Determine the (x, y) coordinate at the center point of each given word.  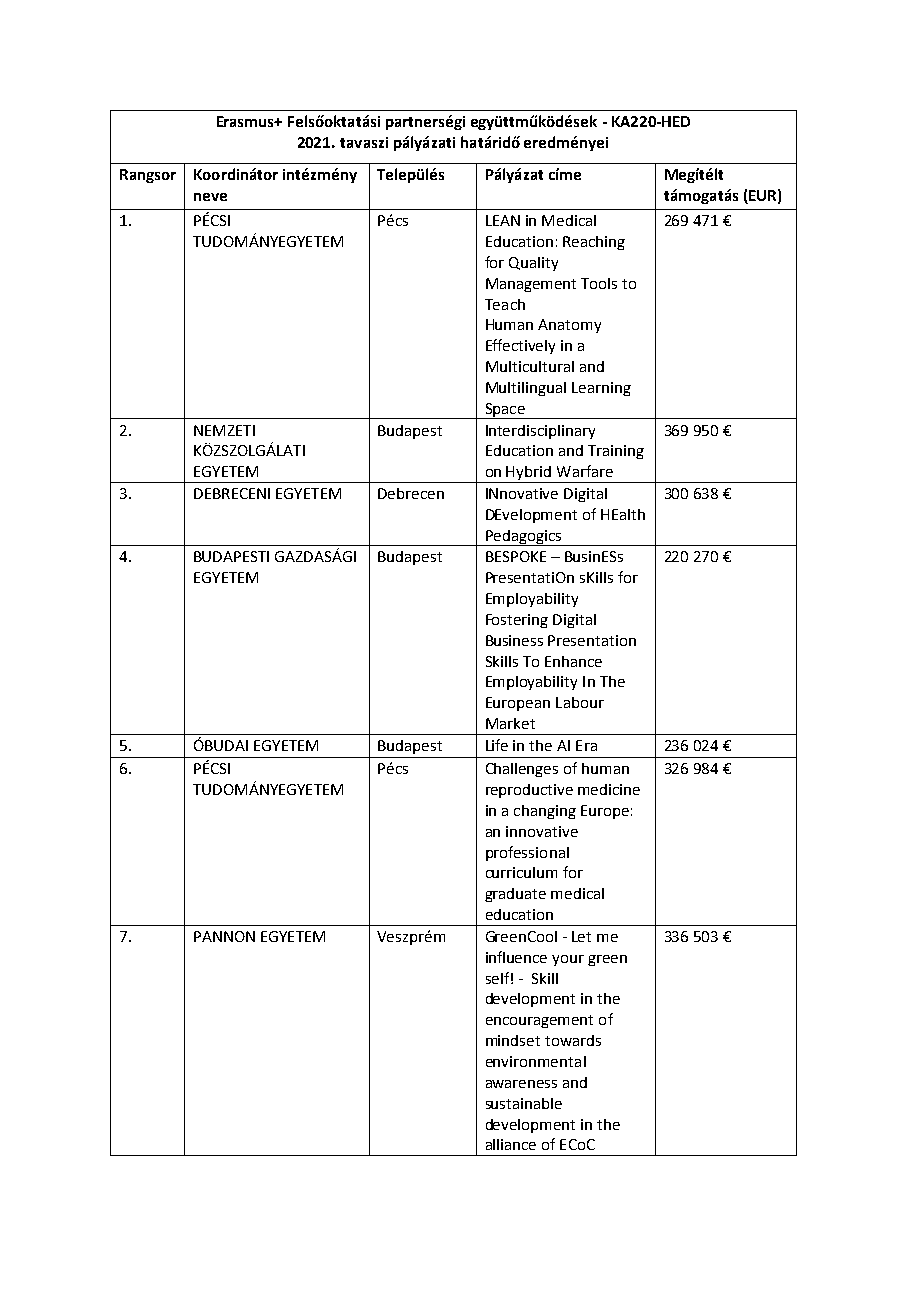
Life (497, 745)
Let (581, 936)
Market (510, 723)
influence (516, 957)
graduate (515, 895)
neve (210, 197)
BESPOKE (516, 556)
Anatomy (569, 326)
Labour (580, 702)
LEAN (503, 220)
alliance (511, 1144)
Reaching (594, 243)
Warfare (585, 471)
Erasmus (247, 121)
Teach (505, 304)
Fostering (517, 621)
